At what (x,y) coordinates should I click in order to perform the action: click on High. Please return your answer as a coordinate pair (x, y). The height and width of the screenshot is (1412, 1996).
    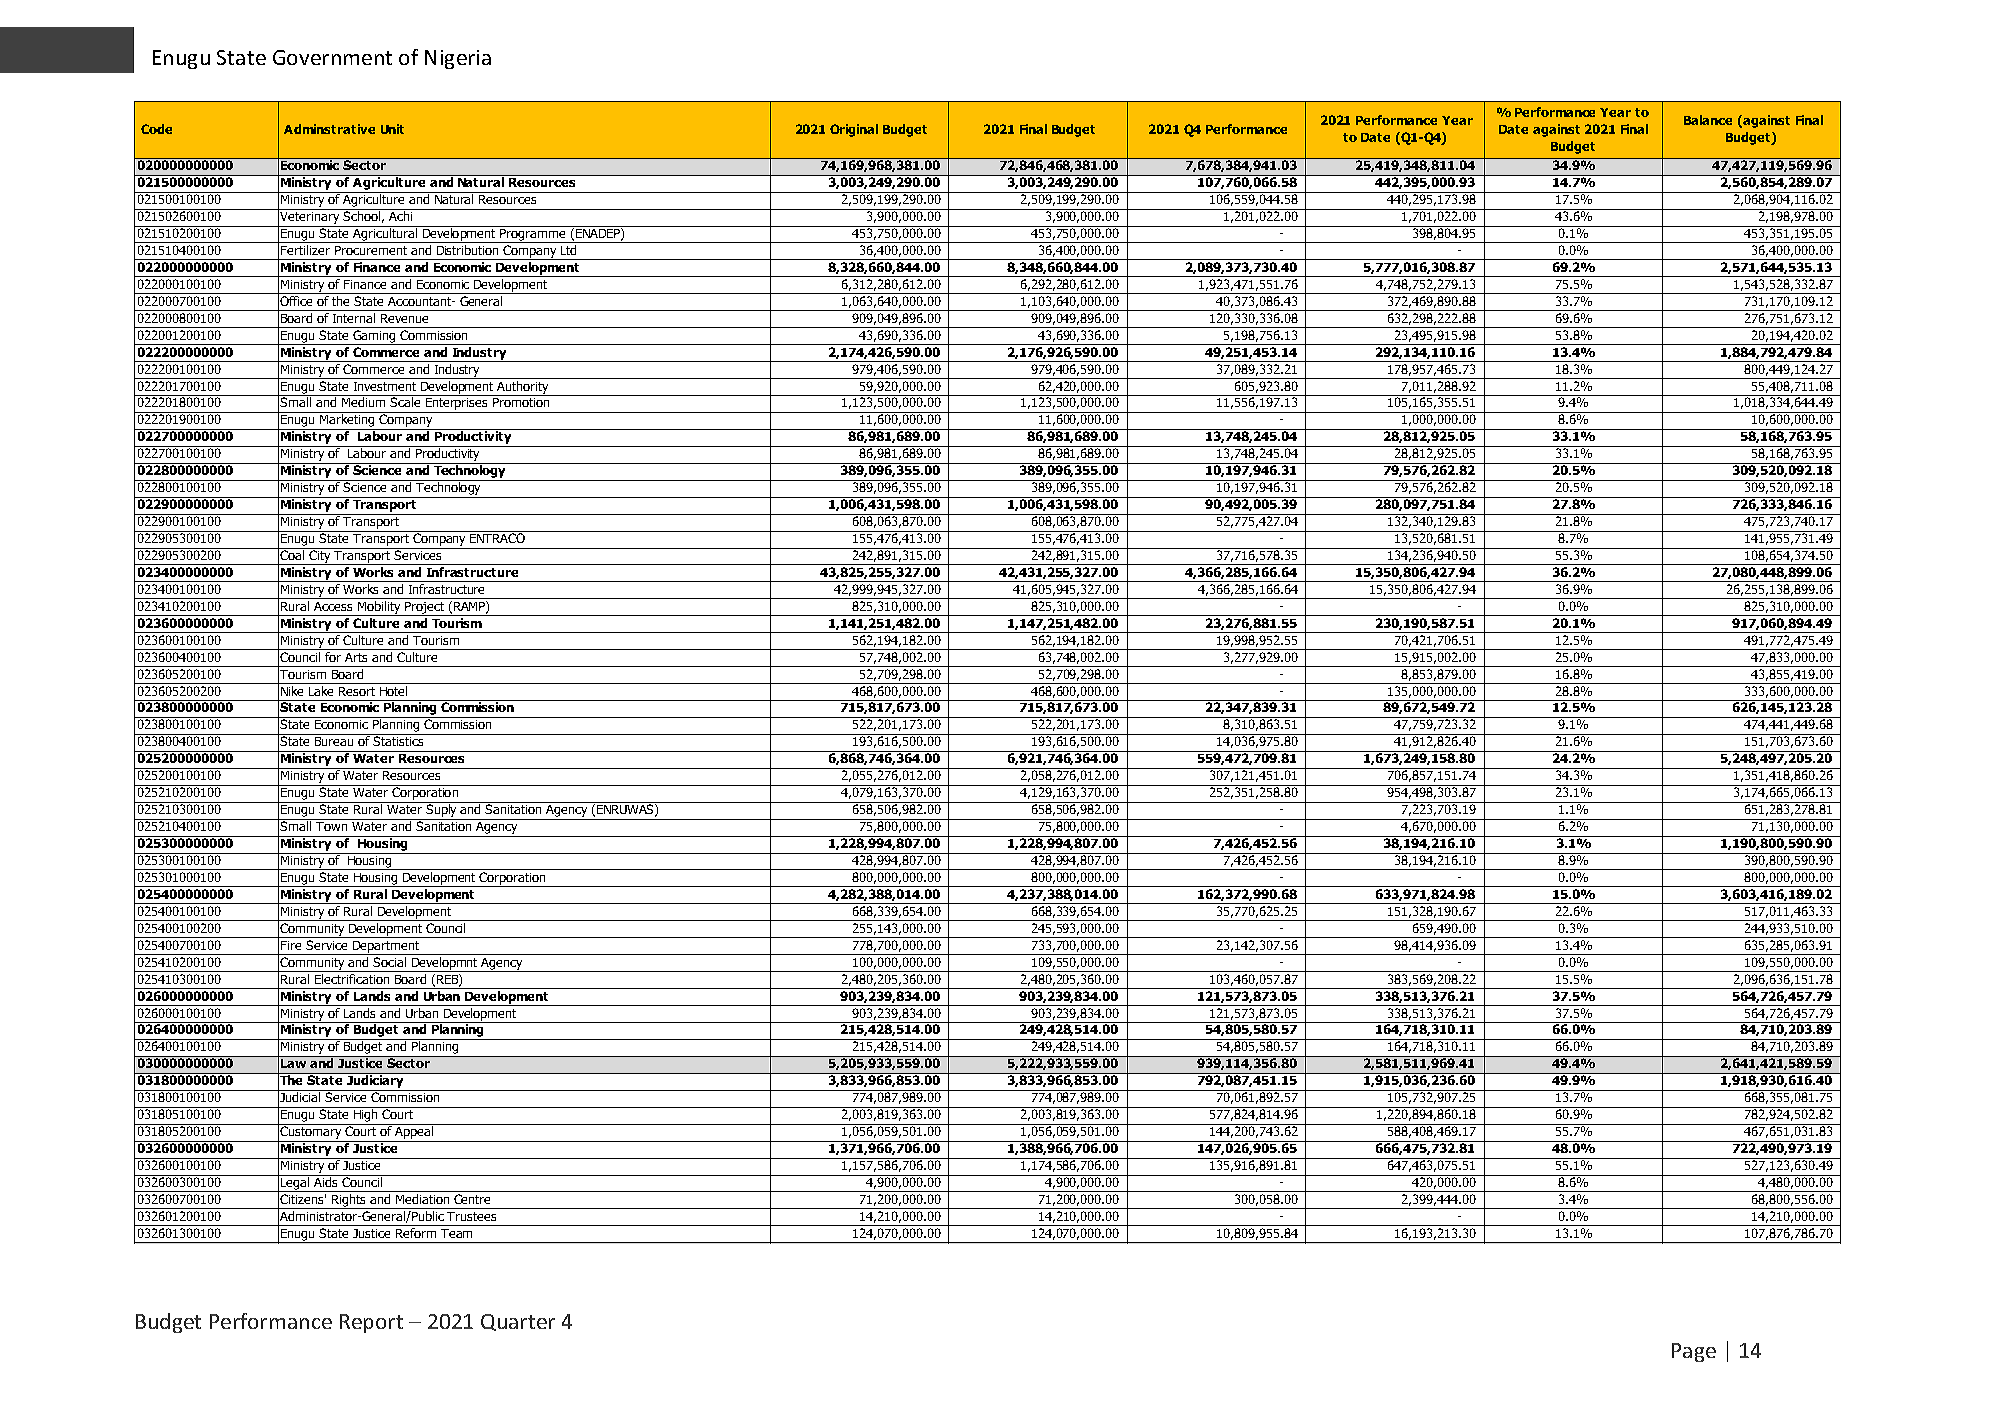
    Looking at the image, I should click on (366, 1116).
